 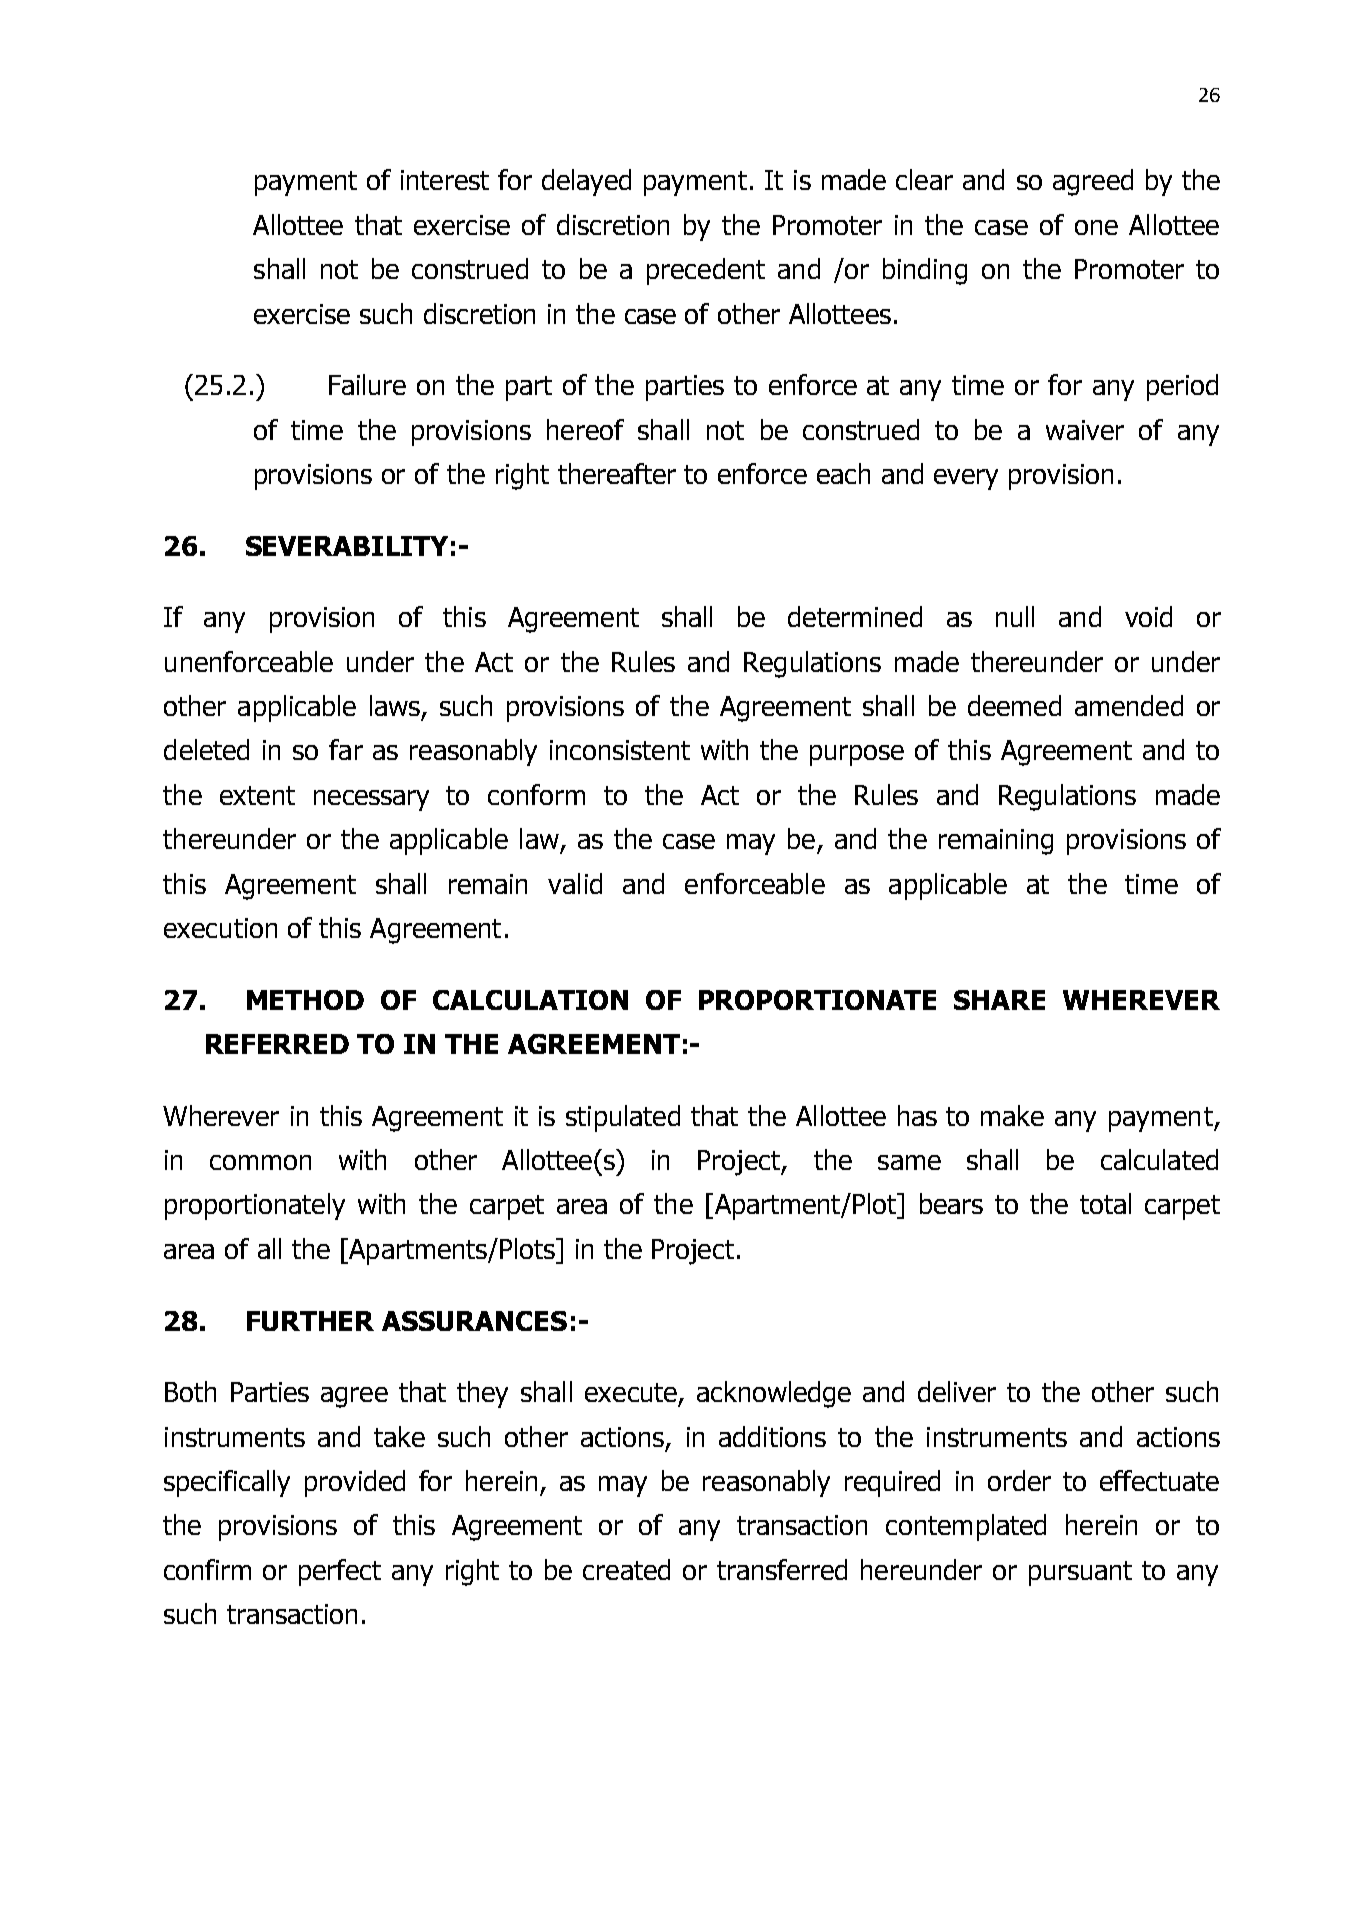 I want to click on stipulated, so click(x=623, y=1118).
